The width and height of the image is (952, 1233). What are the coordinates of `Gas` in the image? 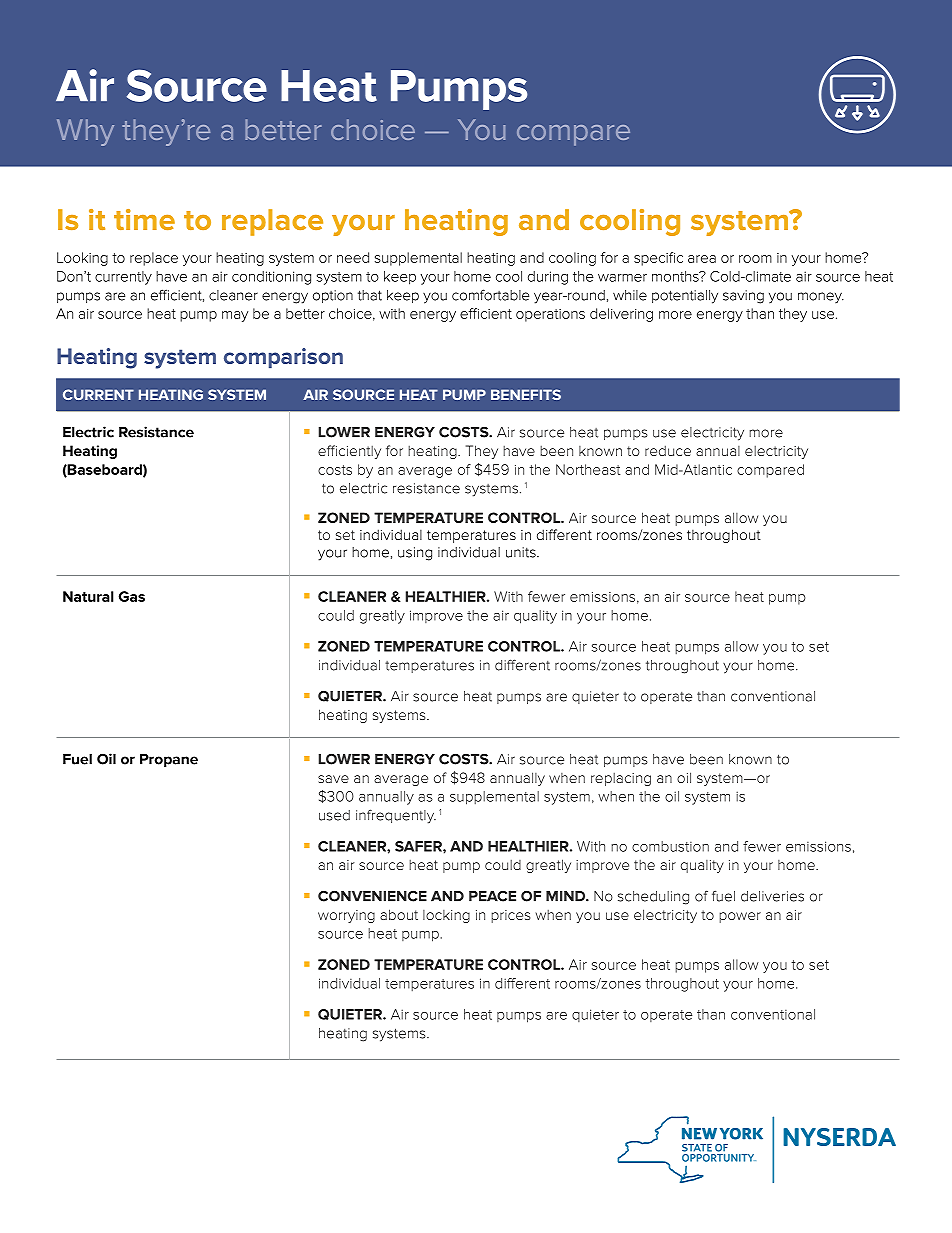 It's located at (132, 596).
